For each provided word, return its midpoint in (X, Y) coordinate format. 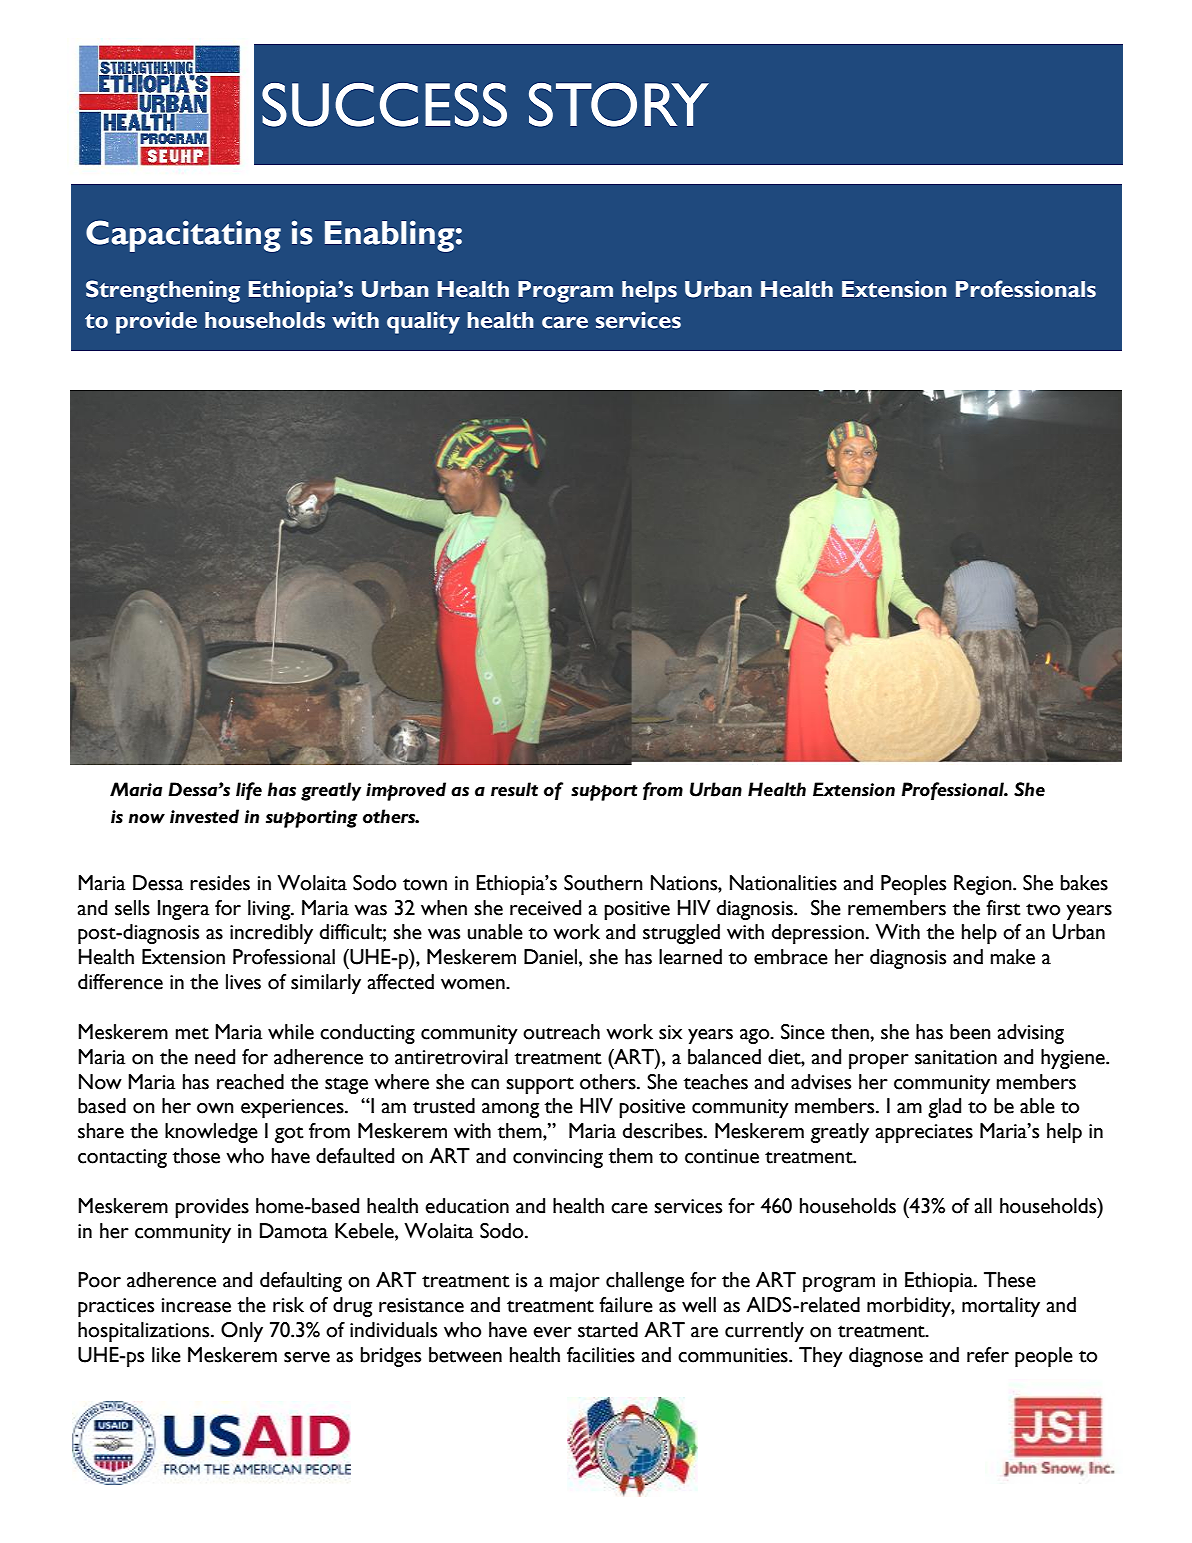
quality (423, 322)
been (970, 1032)
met (192, 1033)
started (608, 1330)
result (514, 789)
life (249, 791)
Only (242, 1332)
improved (406, 791)
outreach (561, 1032)
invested (204, 816)
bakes (1084, 883)
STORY (619, 105)
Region (984, 885)
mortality (1001, 1307)
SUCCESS (384, 105)
